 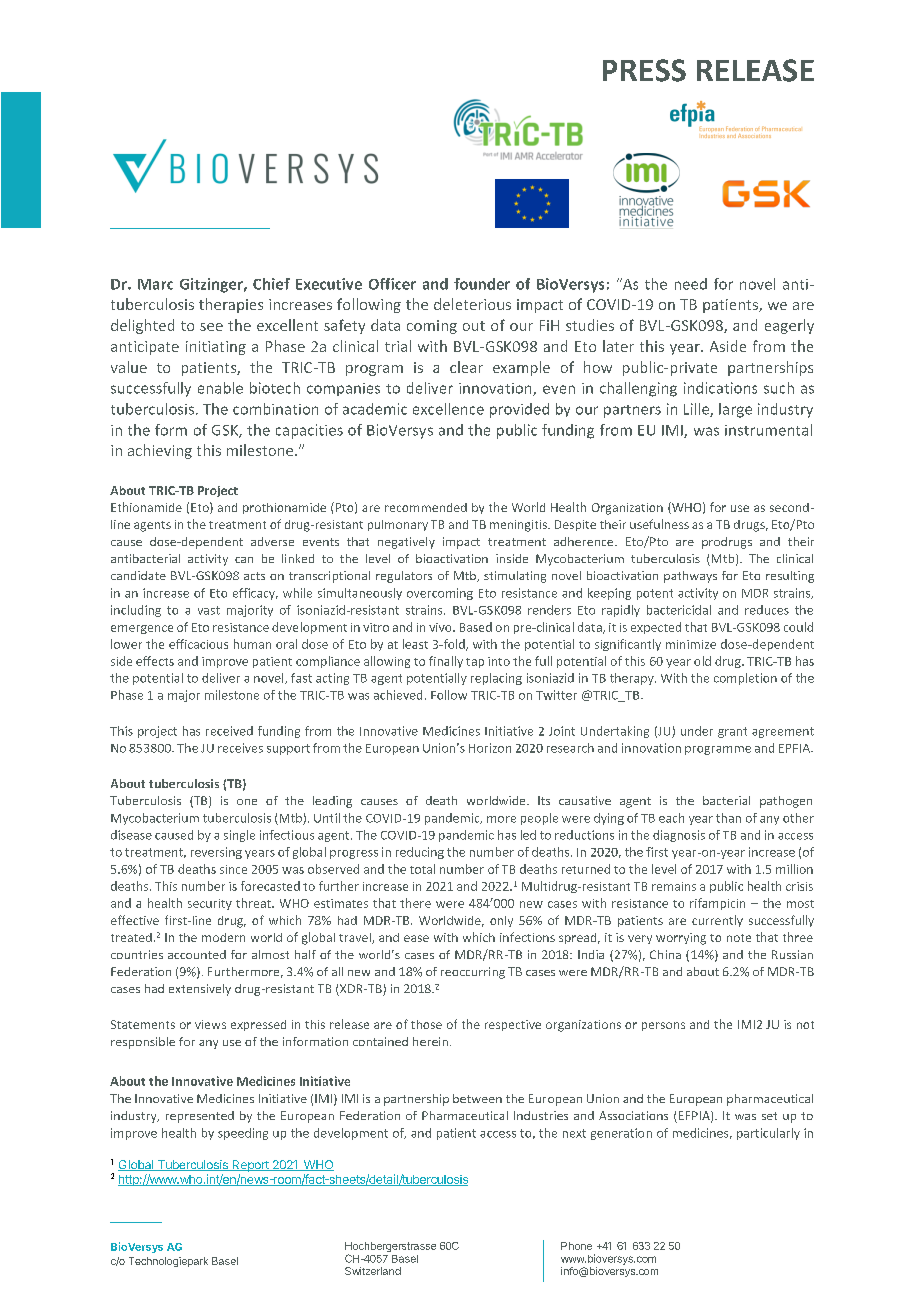 I want to click on currently, so click(x=717, y=921).
